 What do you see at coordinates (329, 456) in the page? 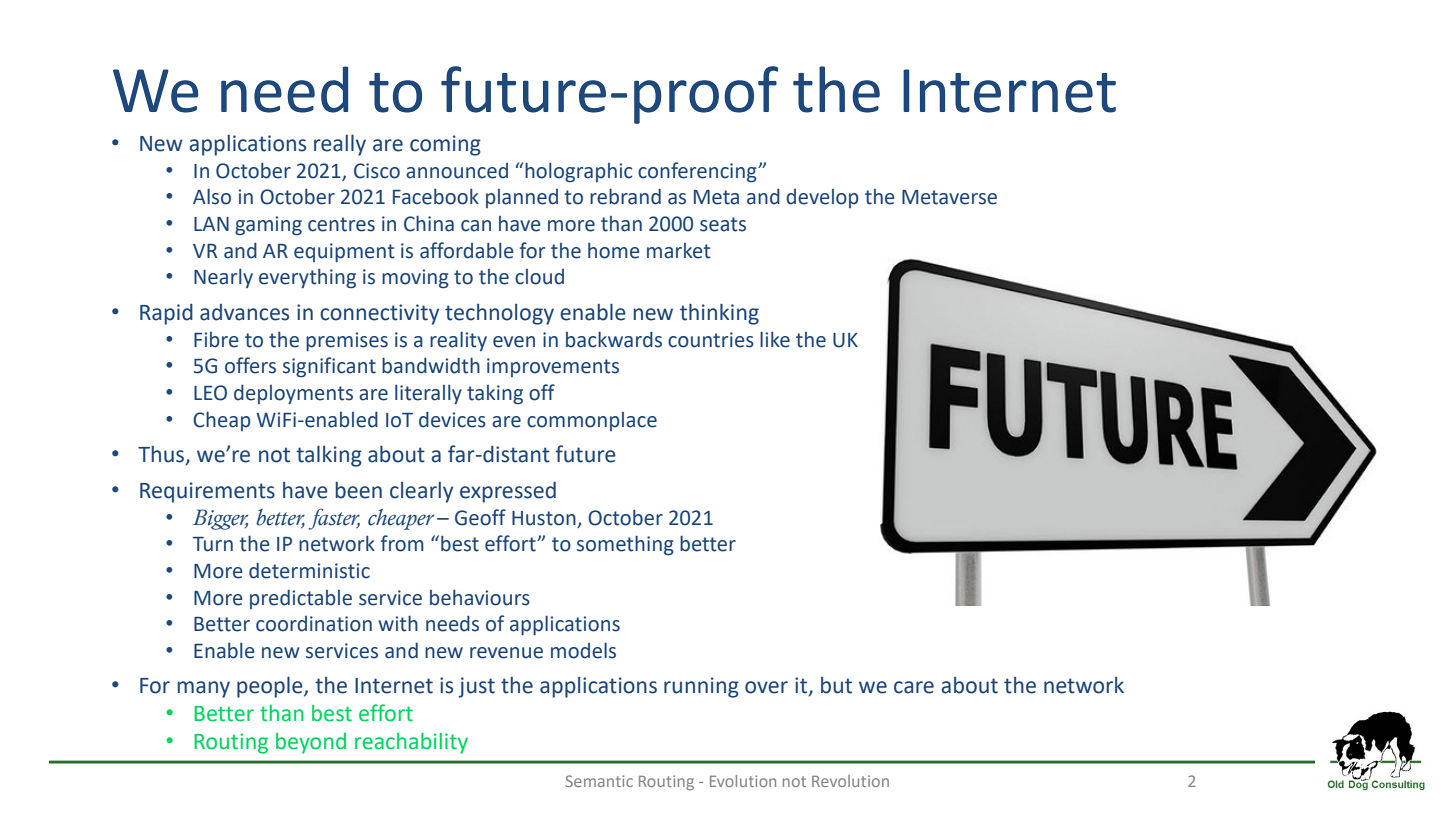
I see `talking` at bounding box center [329, 456].
